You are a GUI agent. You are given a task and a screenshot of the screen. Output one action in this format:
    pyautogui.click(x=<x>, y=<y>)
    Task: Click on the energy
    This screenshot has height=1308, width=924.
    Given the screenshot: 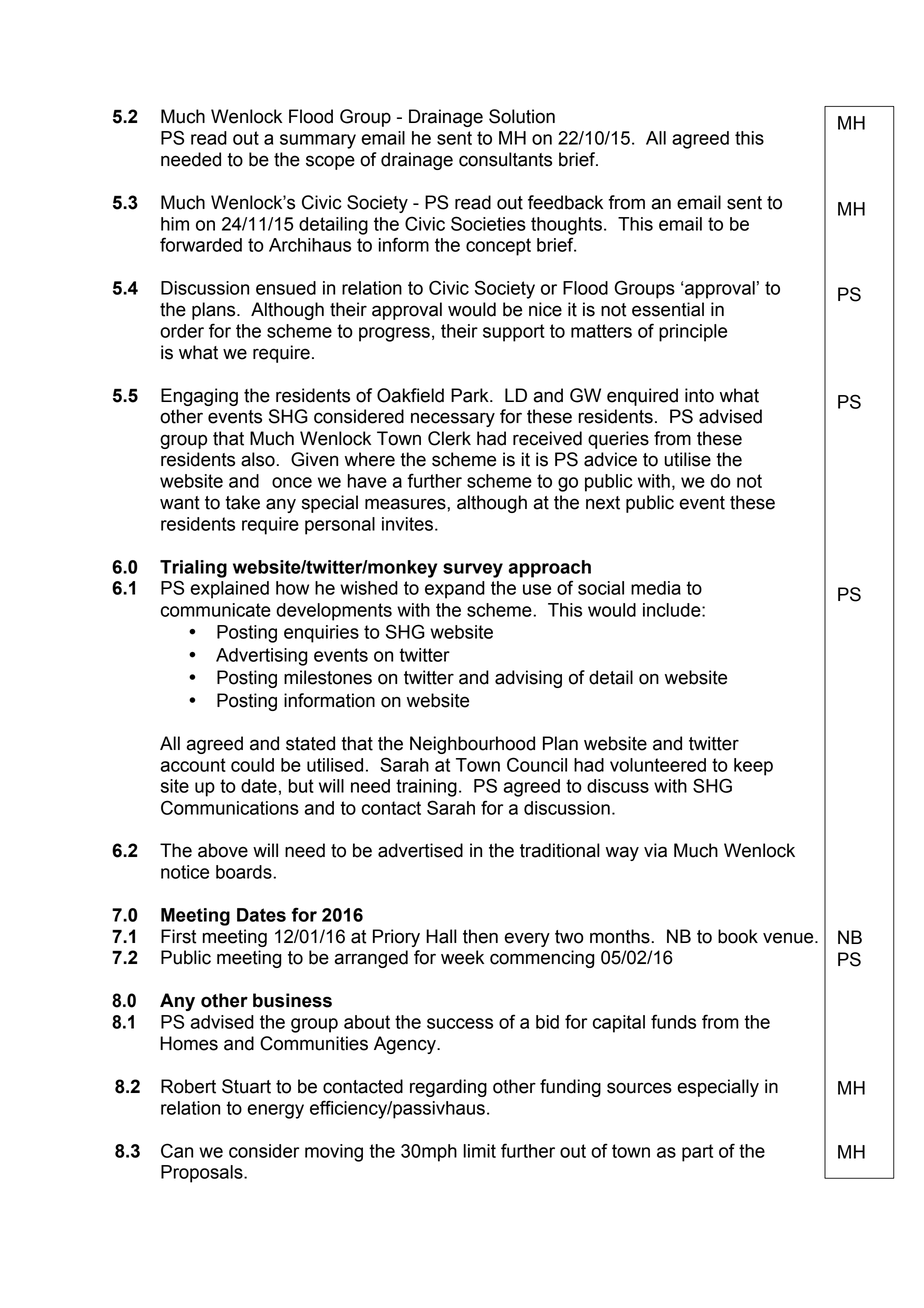 What is the action you would take?
    pyautogui.click(x=275, y=1111)
